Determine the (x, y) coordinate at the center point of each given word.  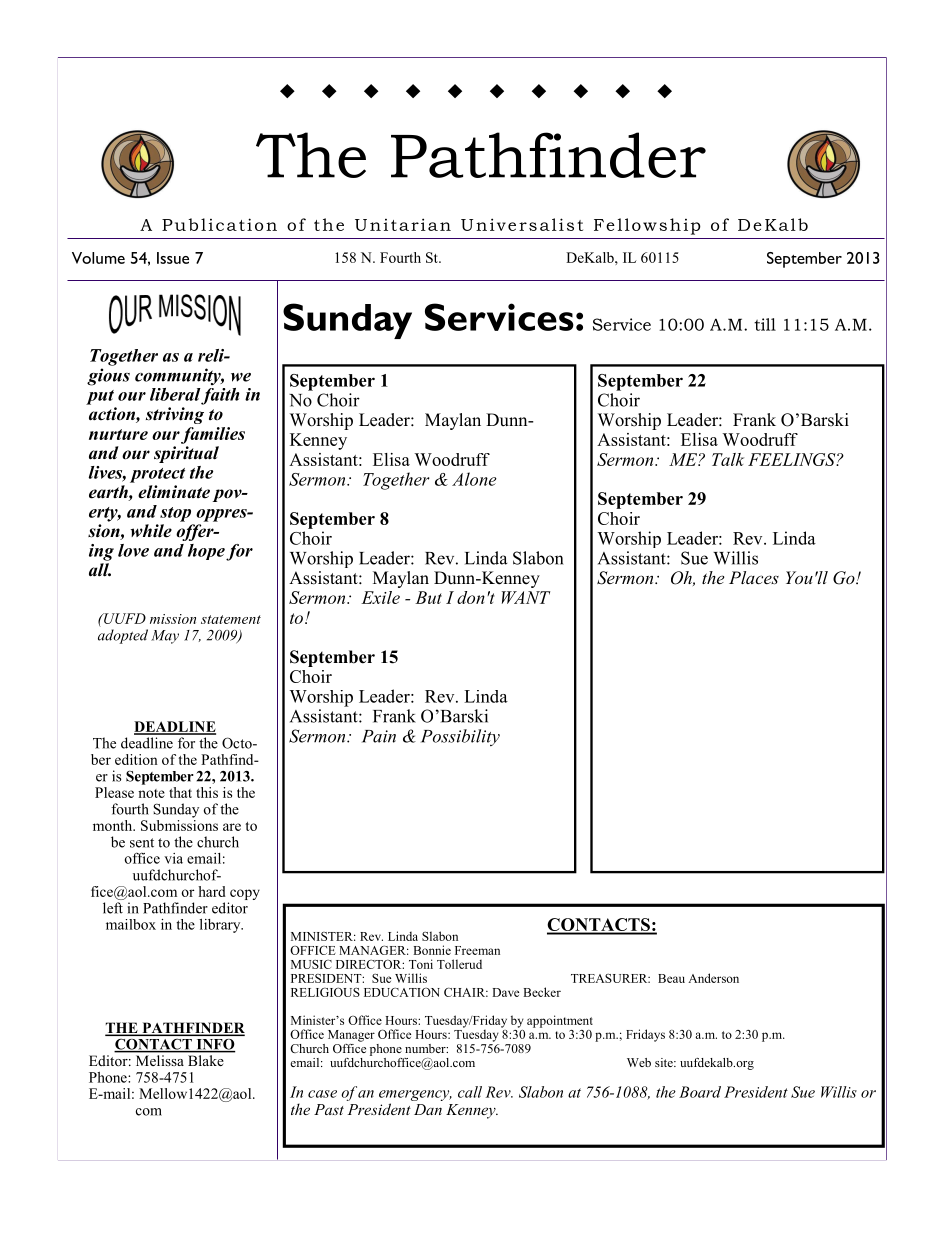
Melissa (159, 1060)
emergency (415, 1097)
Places (754, 577)
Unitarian (403, 224)
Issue (173, 258)
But (428, 597)
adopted (123, 636)
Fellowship (647, 226)
